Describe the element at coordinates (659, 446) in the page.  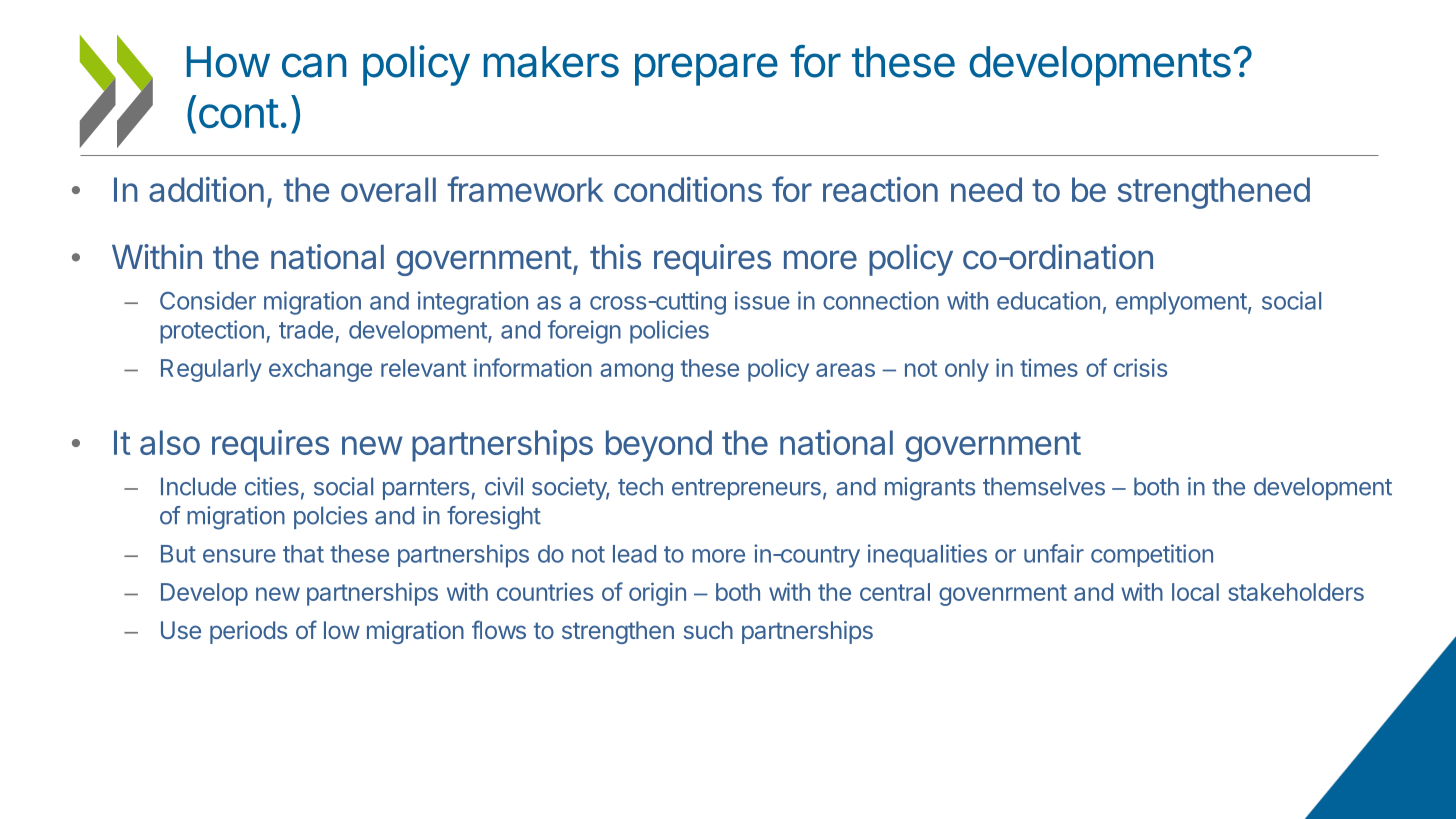
I see `beyond` at that location.
